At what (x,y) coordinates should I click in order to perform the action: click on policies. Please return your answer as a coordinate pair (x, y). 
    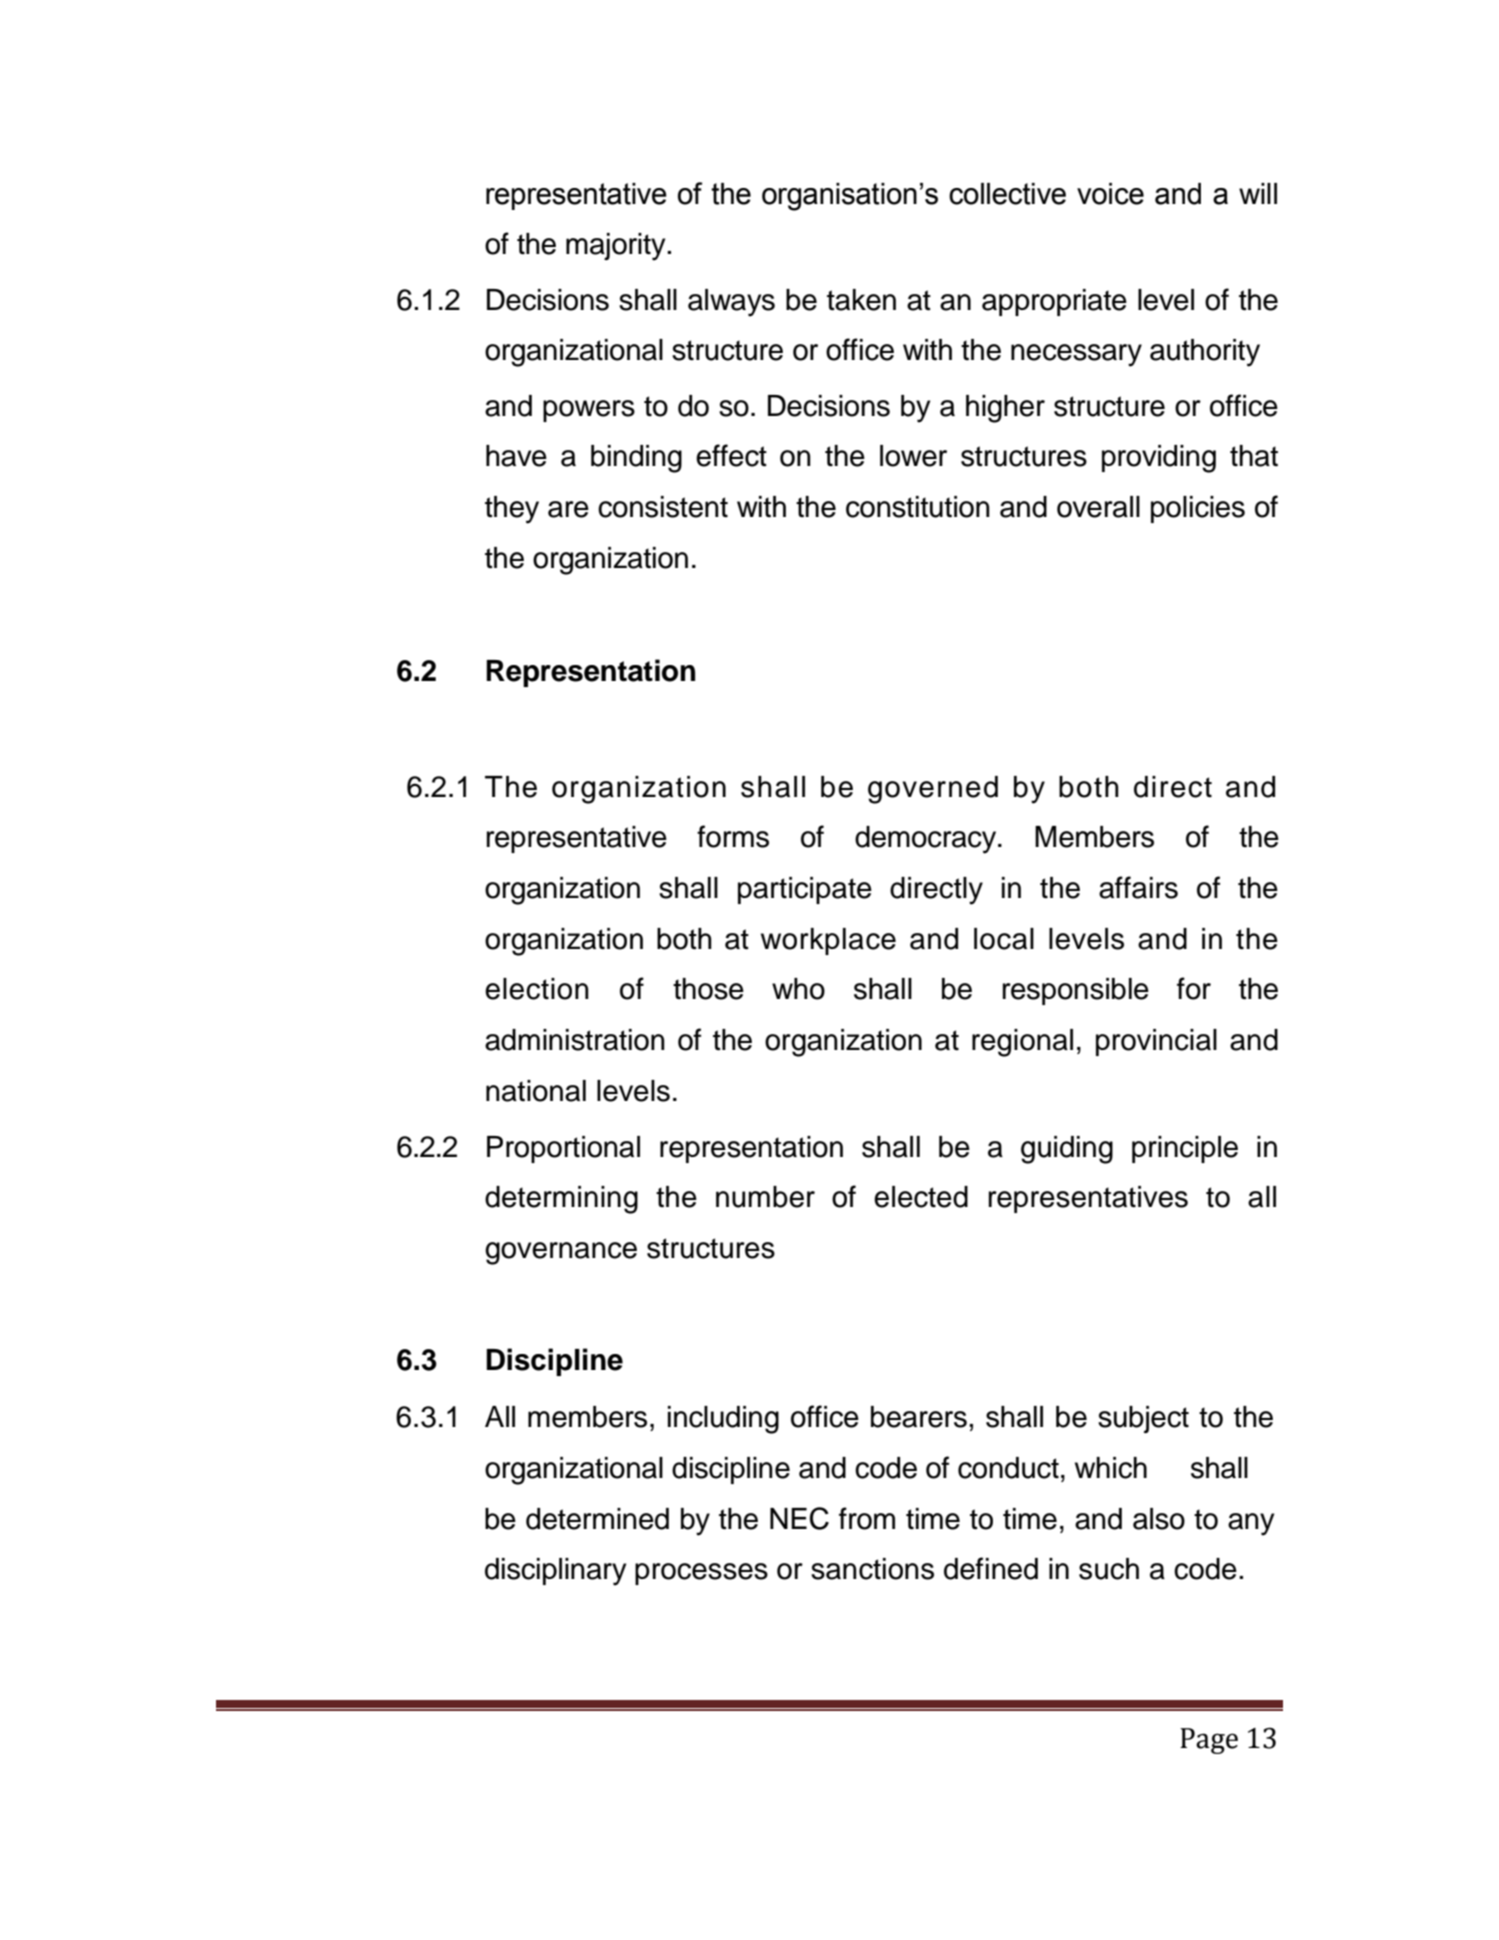
    Looking at the image, I should click on (1198, 509).
